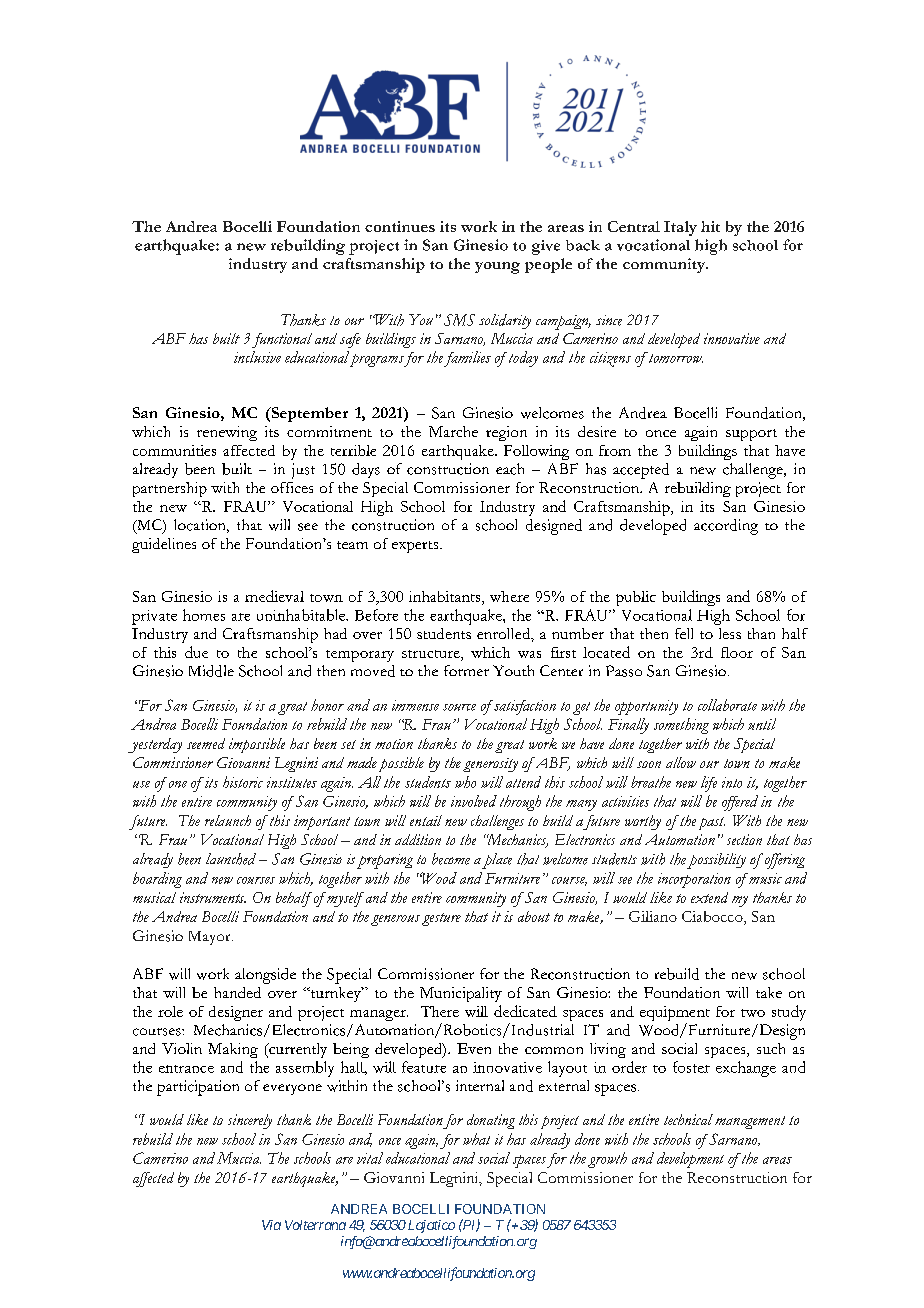  I want to click on Via, so click(271, 1225).
